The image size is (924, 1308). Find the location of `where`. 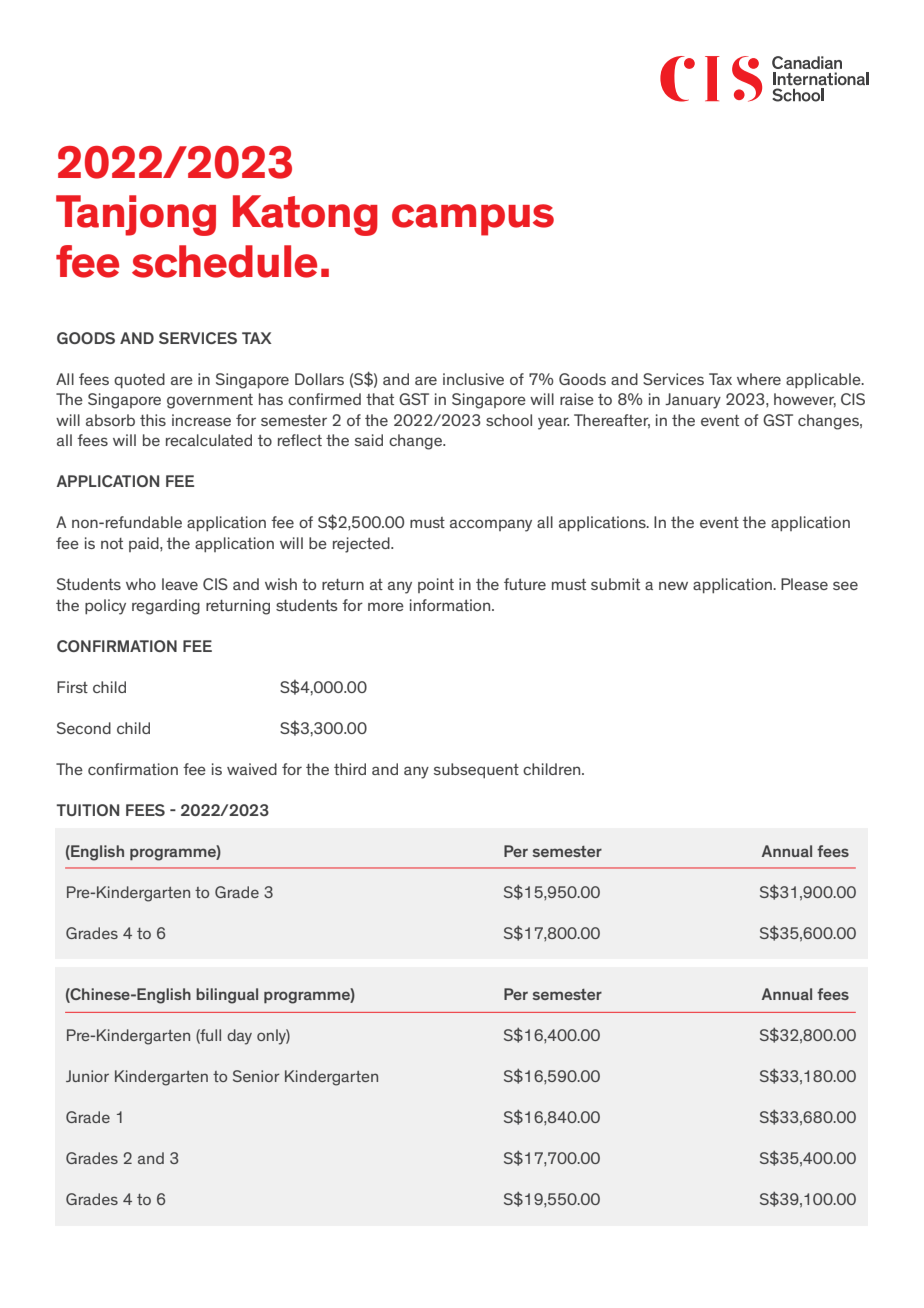

where is located at coordinates (759, 379).
